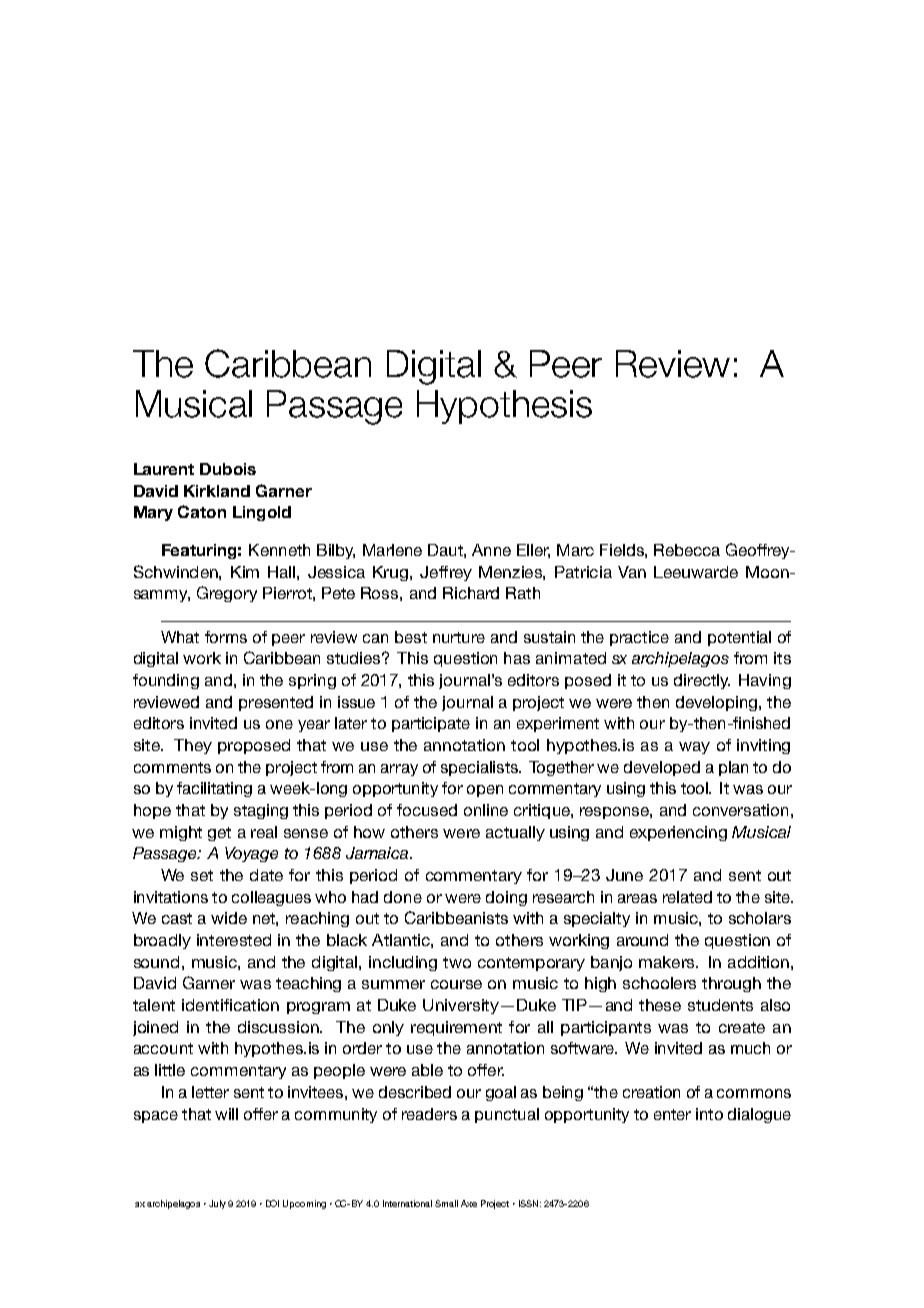  I want to click on July, so click(217, 1204).
